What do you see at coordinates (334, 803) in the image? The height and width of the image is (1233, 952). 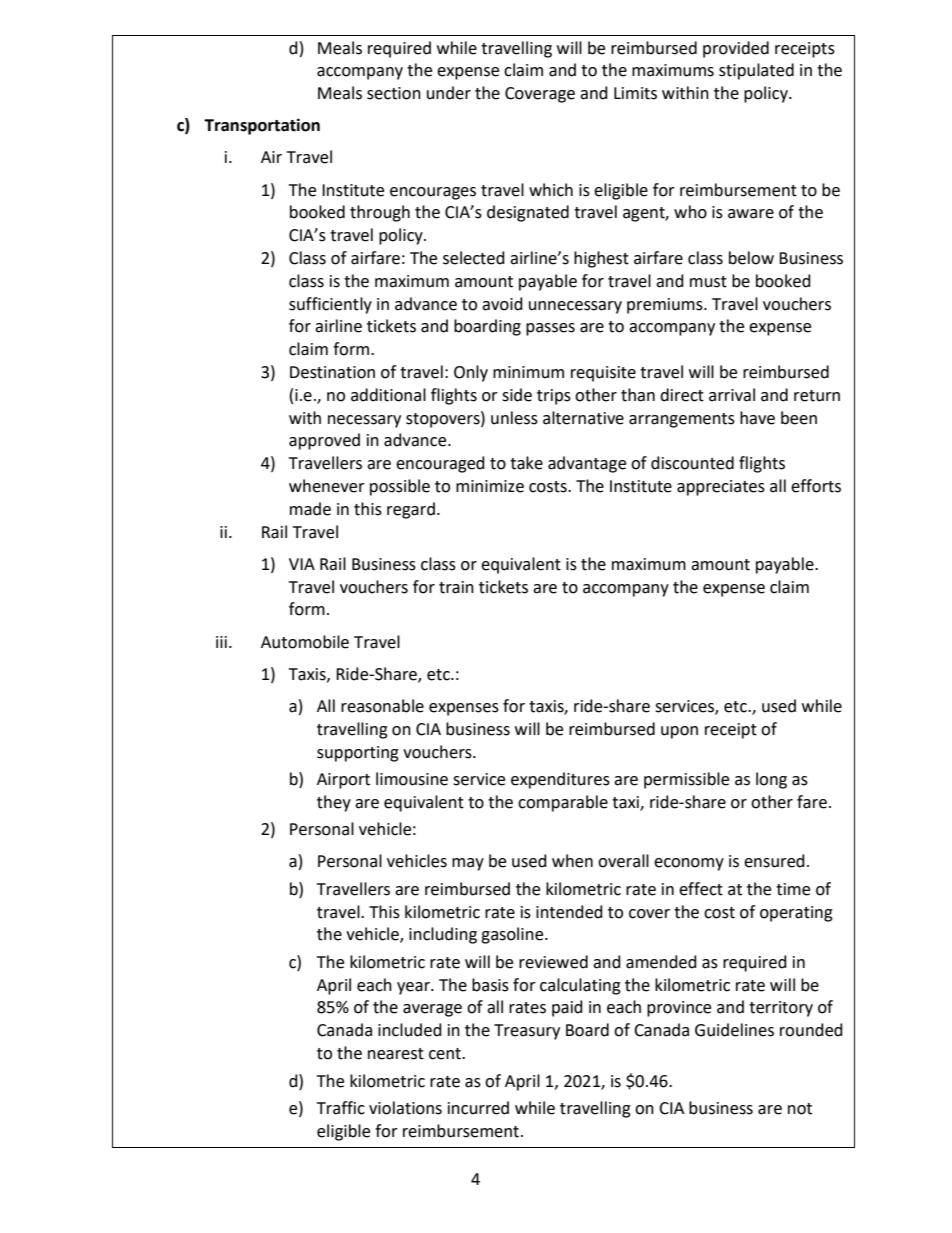 I see `they` at bounding box center [334, 803].
